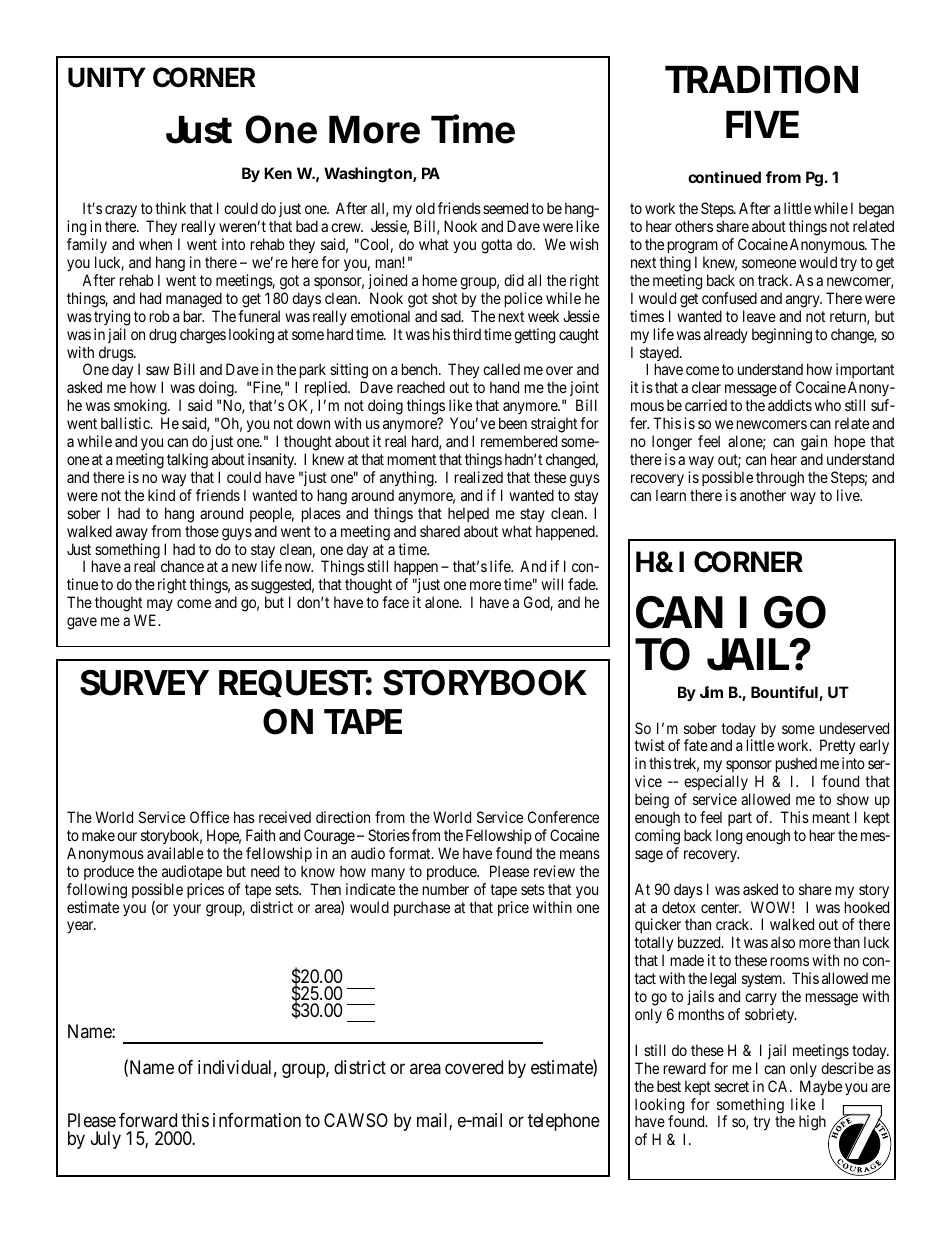 The height and width of the screenshot is (1233, 952). What do you see at coordinates (761, 79) in the screenshot?
I see `TRADITION` at bounding box center [761, 79].
